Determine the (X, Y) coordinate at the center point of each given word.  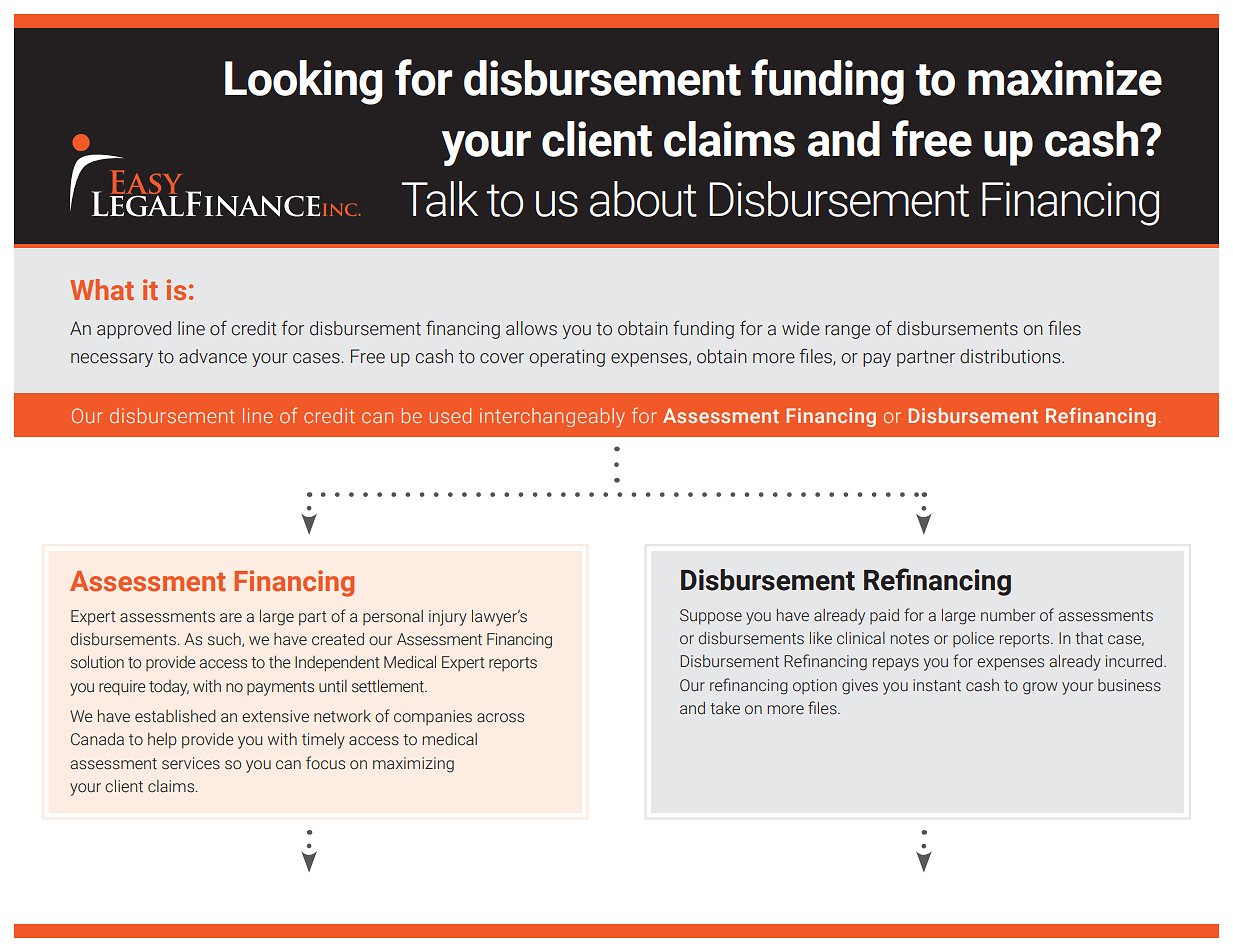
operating (567, 358)
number (1008, 615)
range (847, 332)
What (102, 290)
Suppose (711, 616)
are (231, 618)
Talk (439, 199)
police (973, 639)
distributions (1011, 356)
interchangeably (552, 418)
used (450, 415)
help (162, 741)
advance (213, 356)
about (643, 199)
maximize (1065, 78)
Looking (304, 82)
